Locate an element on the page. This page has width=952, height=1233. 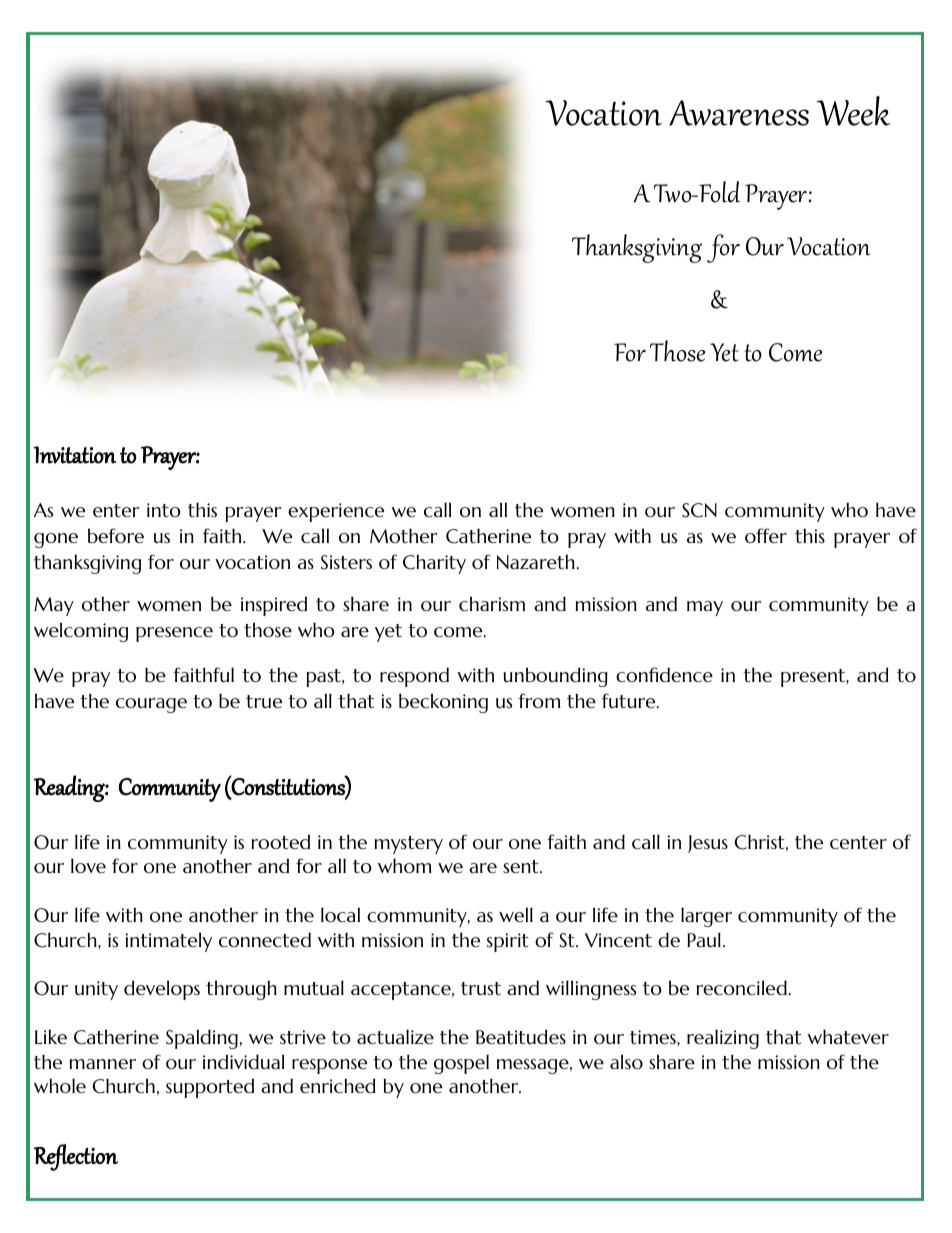
supported is located at coordinates (210, 1088).
